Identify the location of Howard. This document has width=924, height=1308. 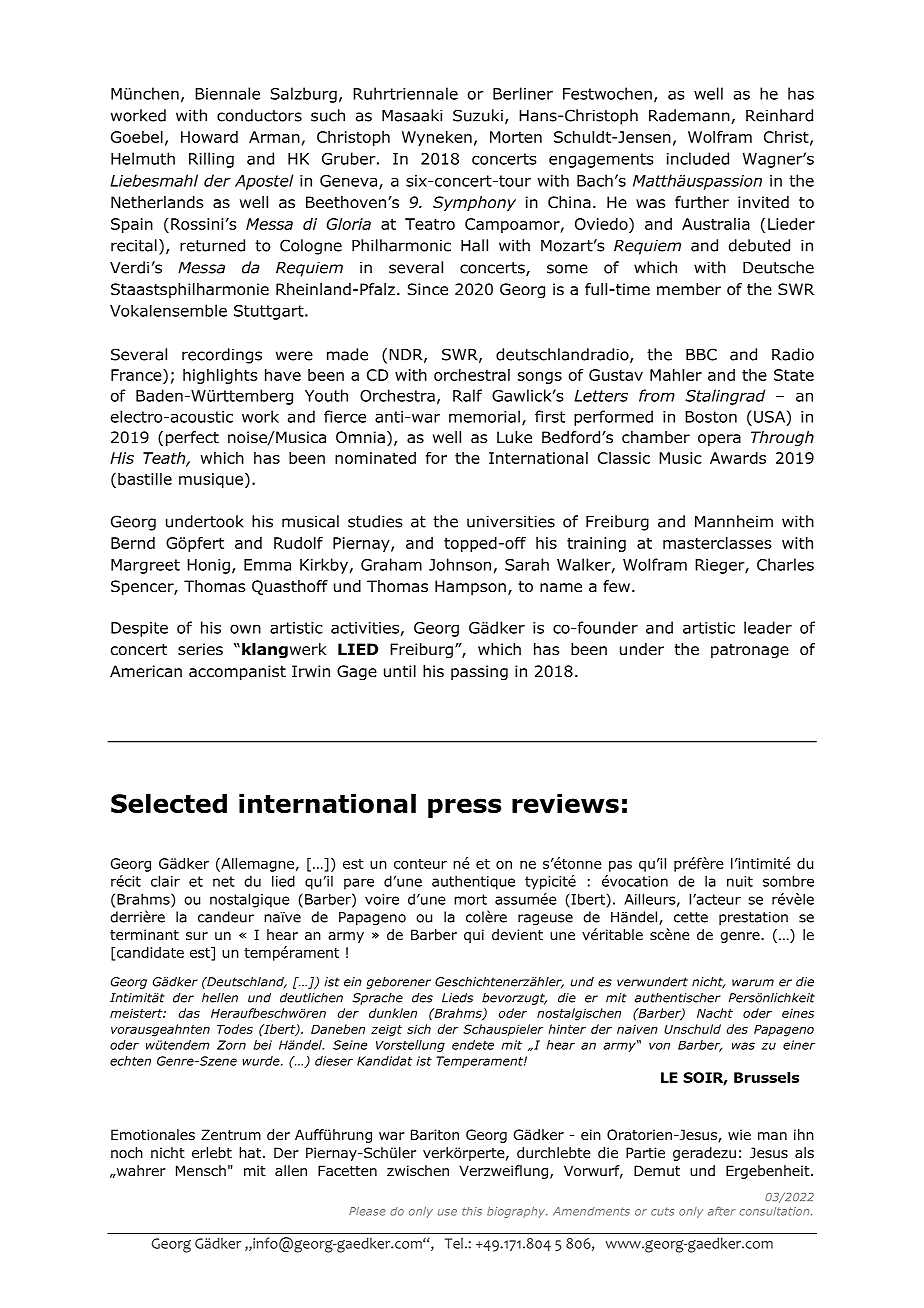
(209, 137).
